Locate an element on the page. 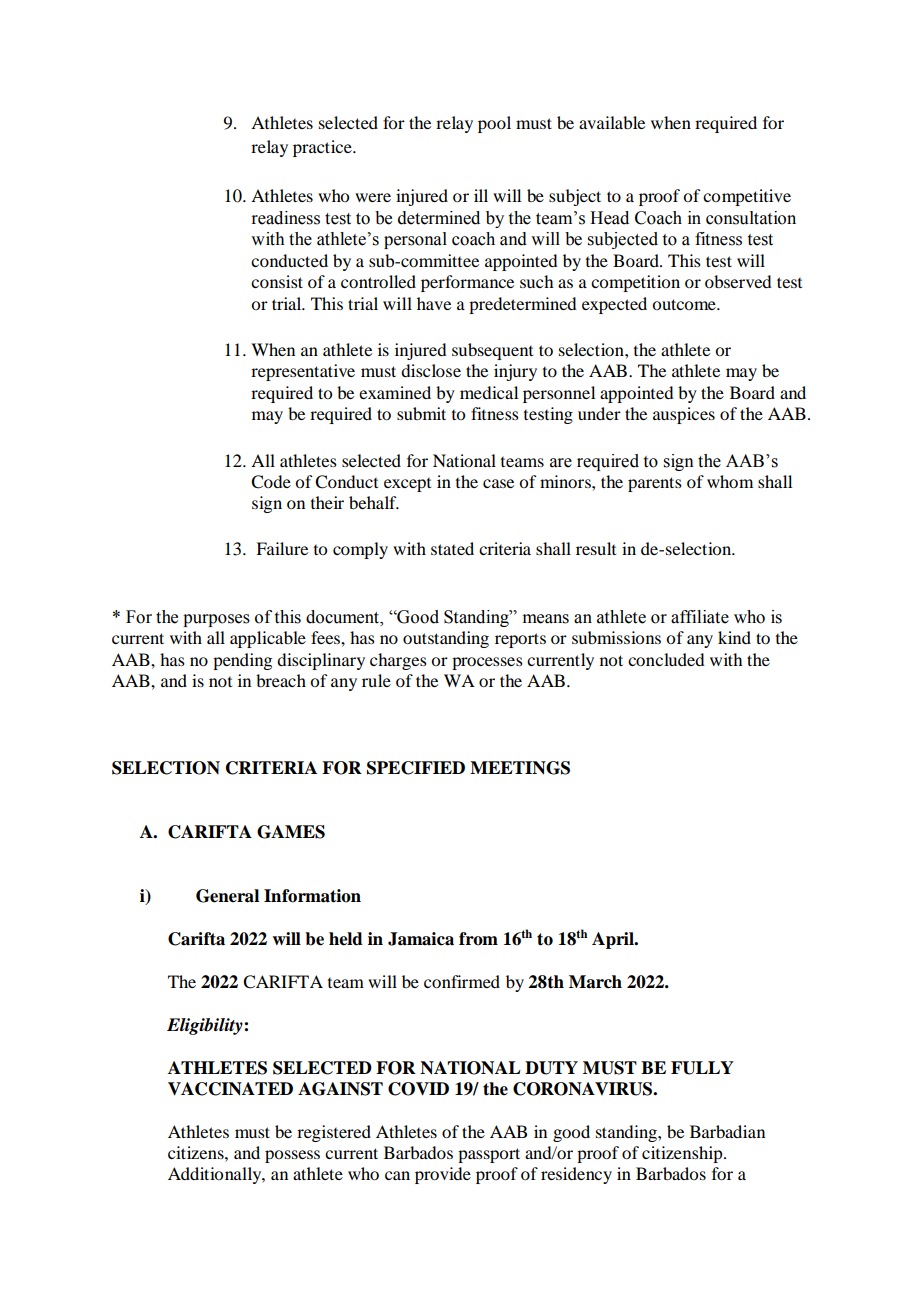 This page has height=1308, width=924. Code is located at coordinates (271, 482).
